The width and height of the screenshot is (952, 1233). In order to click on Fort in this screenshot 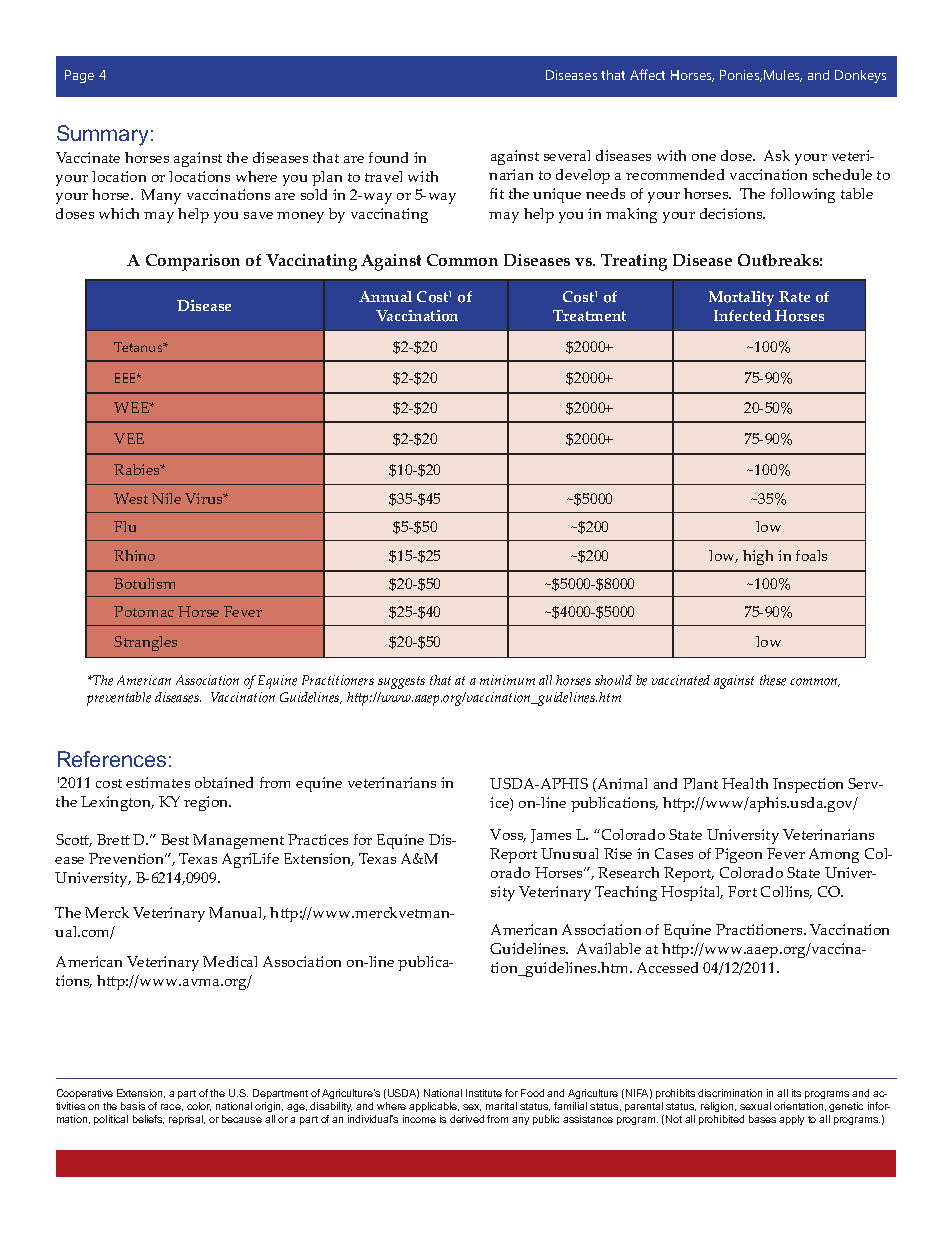, I will do `click(742, 891)`.
